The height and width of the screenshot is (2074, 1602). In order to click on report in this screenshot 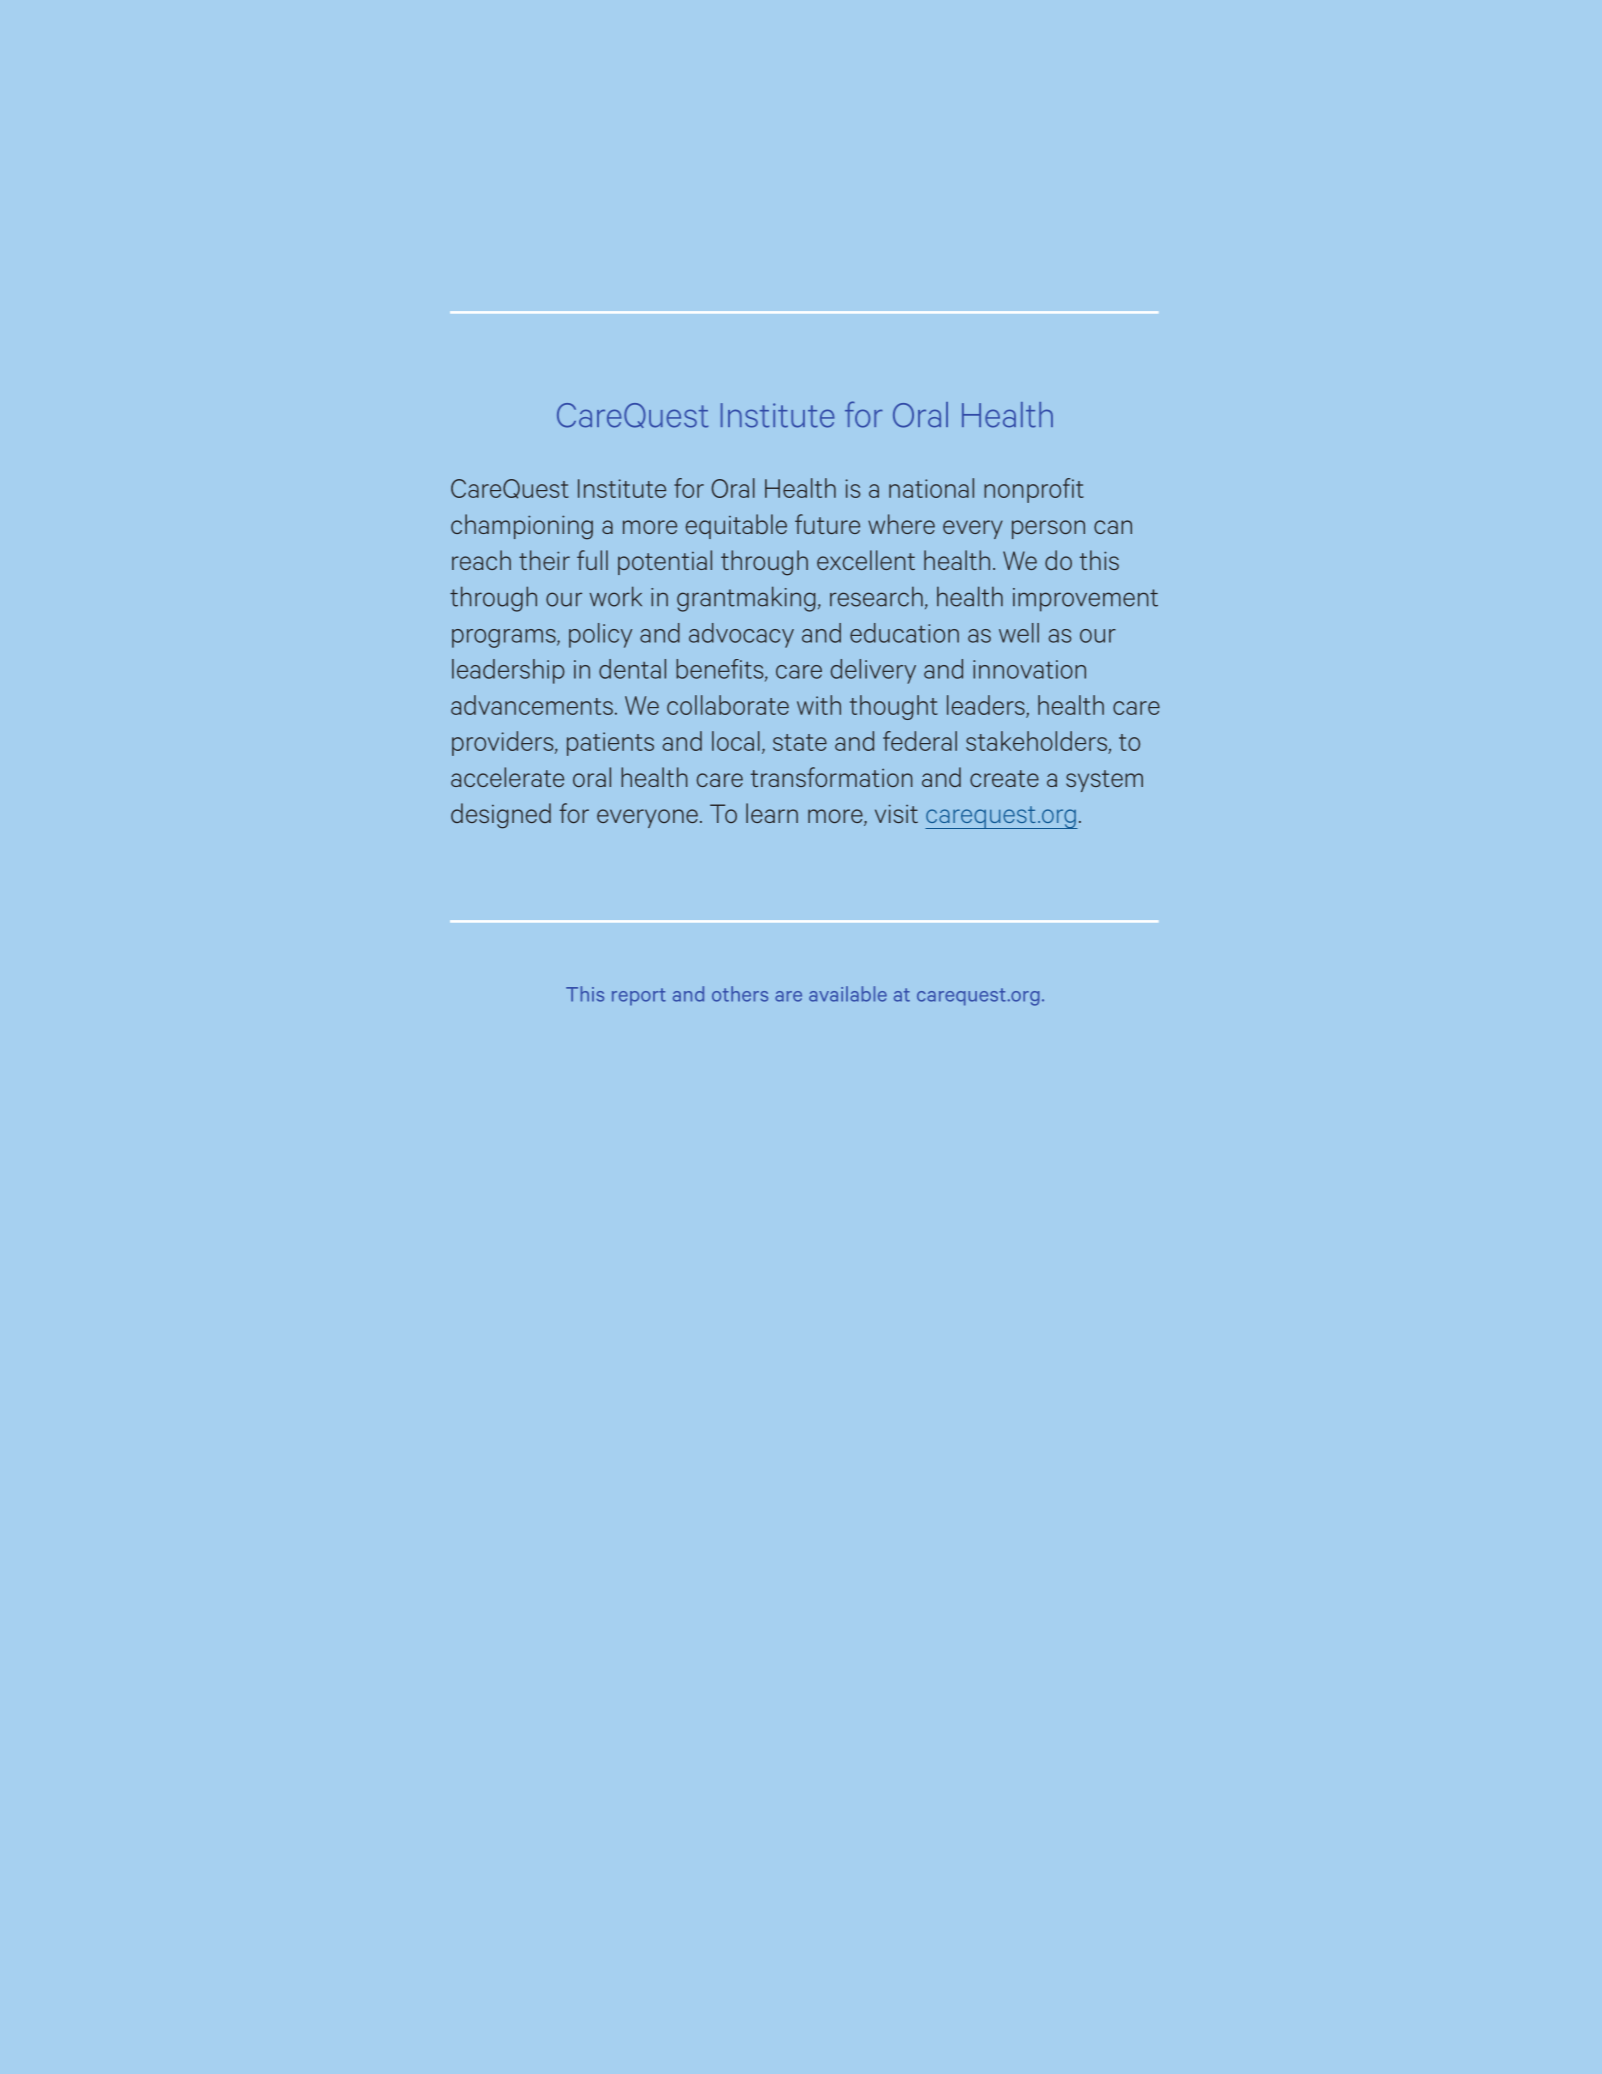, I will do `click(639, 997)`.
